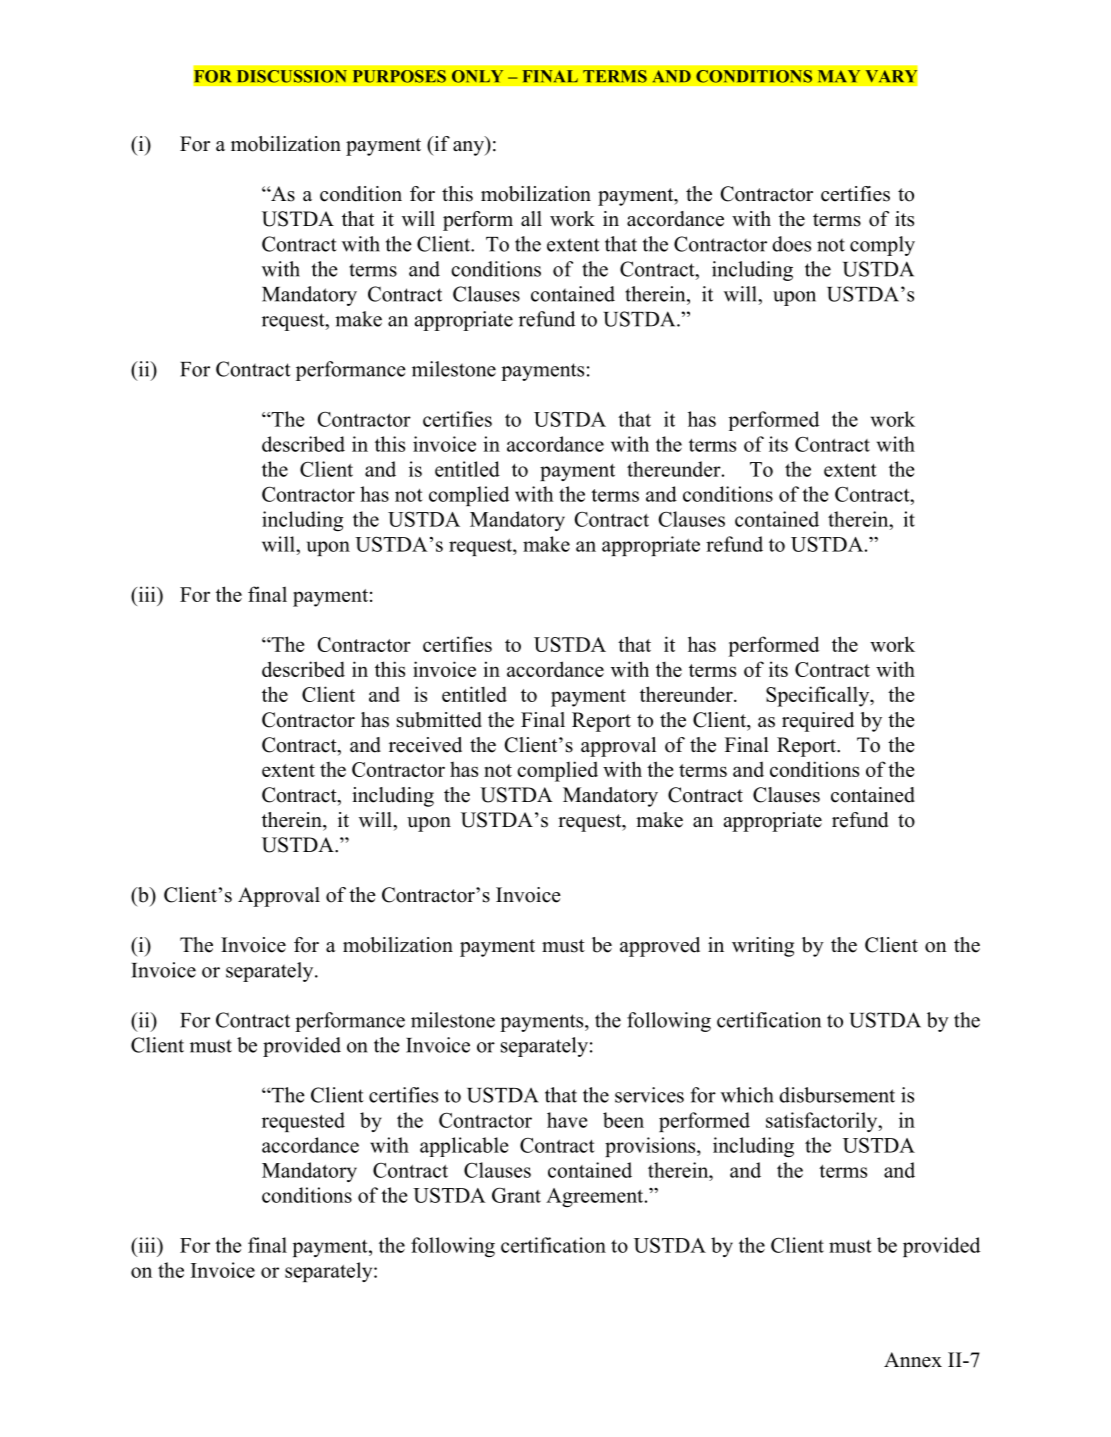 Image resolution: width=1111 pixels, height=1437 pixels. Describe the element at coordinates (399, 76) in the image. I see `PURPOSES` at that location.
